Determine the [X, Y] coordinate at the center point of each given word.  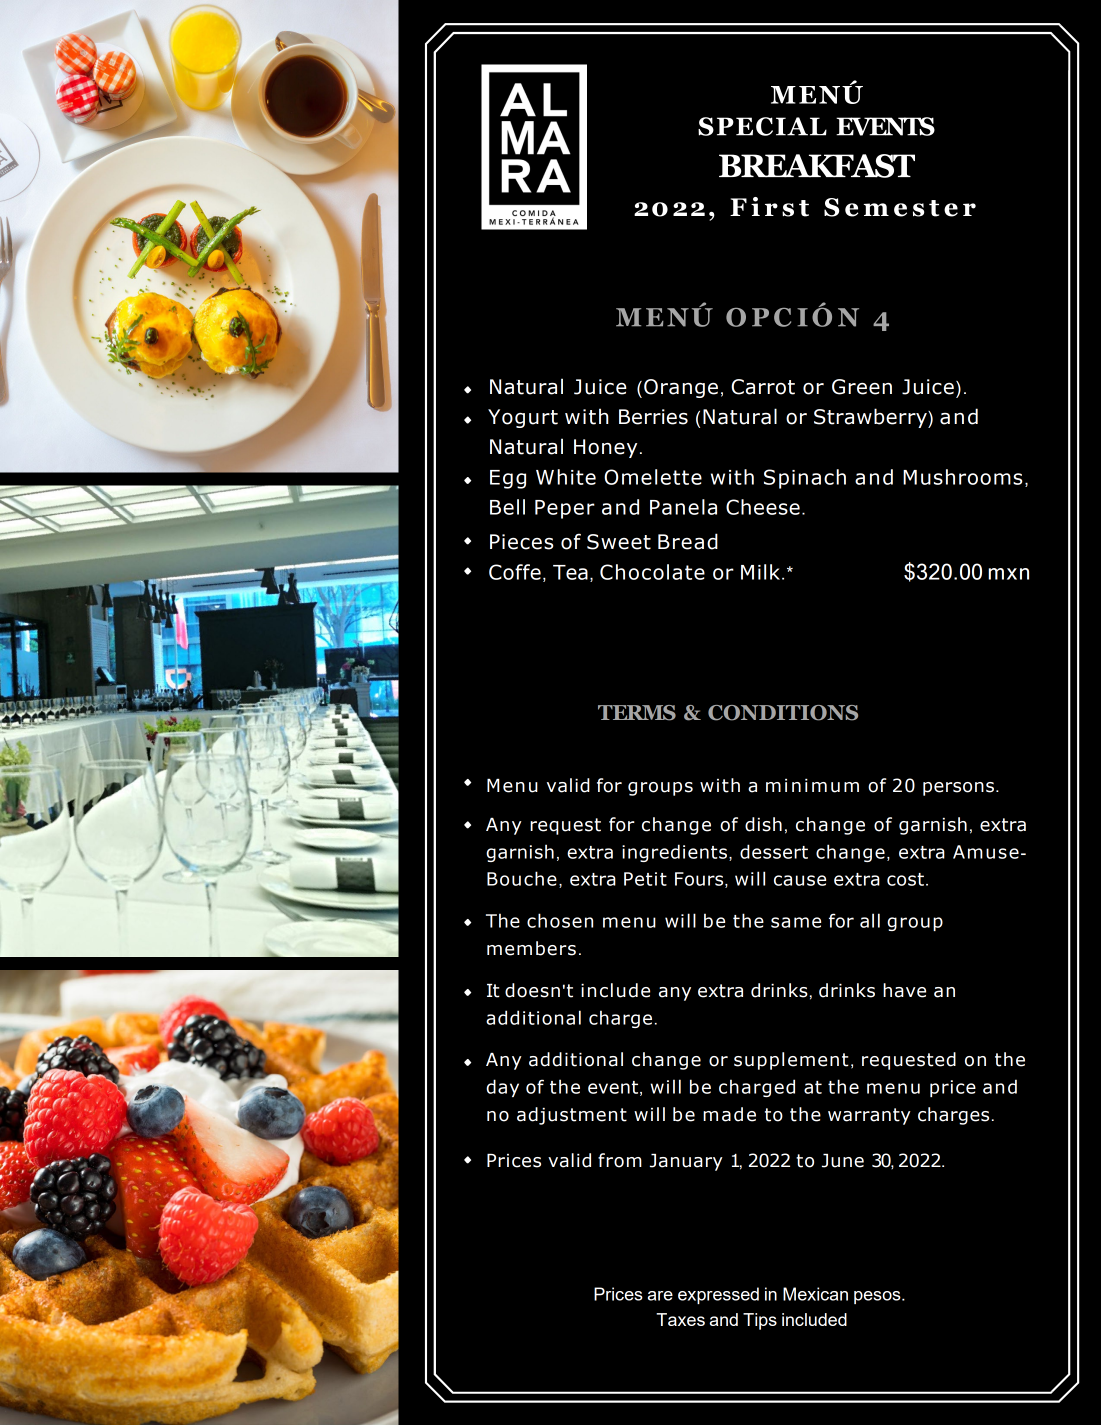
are [660, 1296]
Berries [653, 417]
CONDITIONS [783, 713]
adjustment [572, 1116]
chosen [560, 920]
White [566, 477]
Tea [570, 572]
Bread [688, 541]
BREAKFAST [817, 166]
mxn [1008, 574]
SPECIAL [762, 126]
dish [763, 824]
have [904, 990]
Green [862, 387]
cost [905, 879]
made [729, 1114]
